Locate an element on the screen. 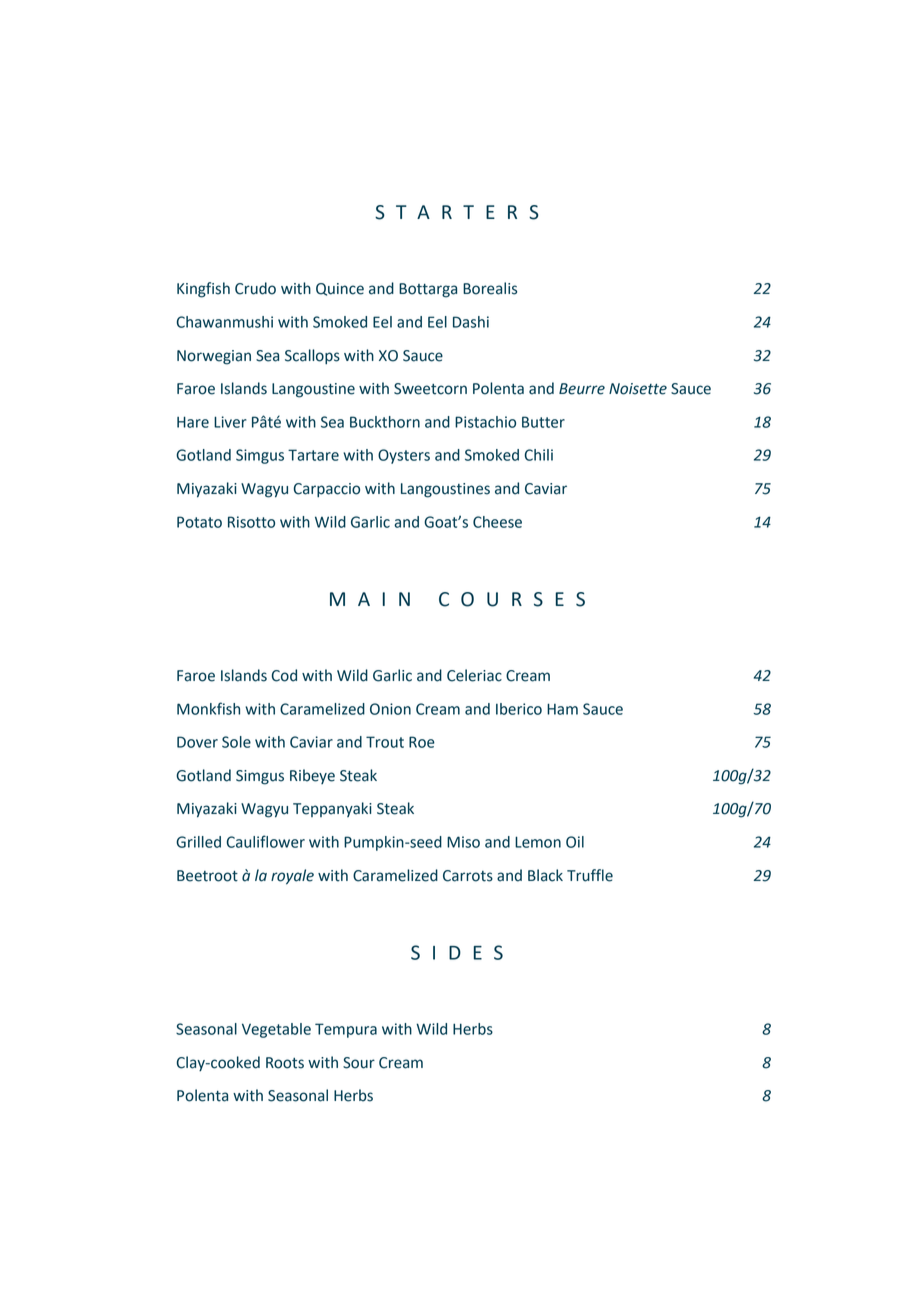  Sour is located at coordinates (359, 1063).
